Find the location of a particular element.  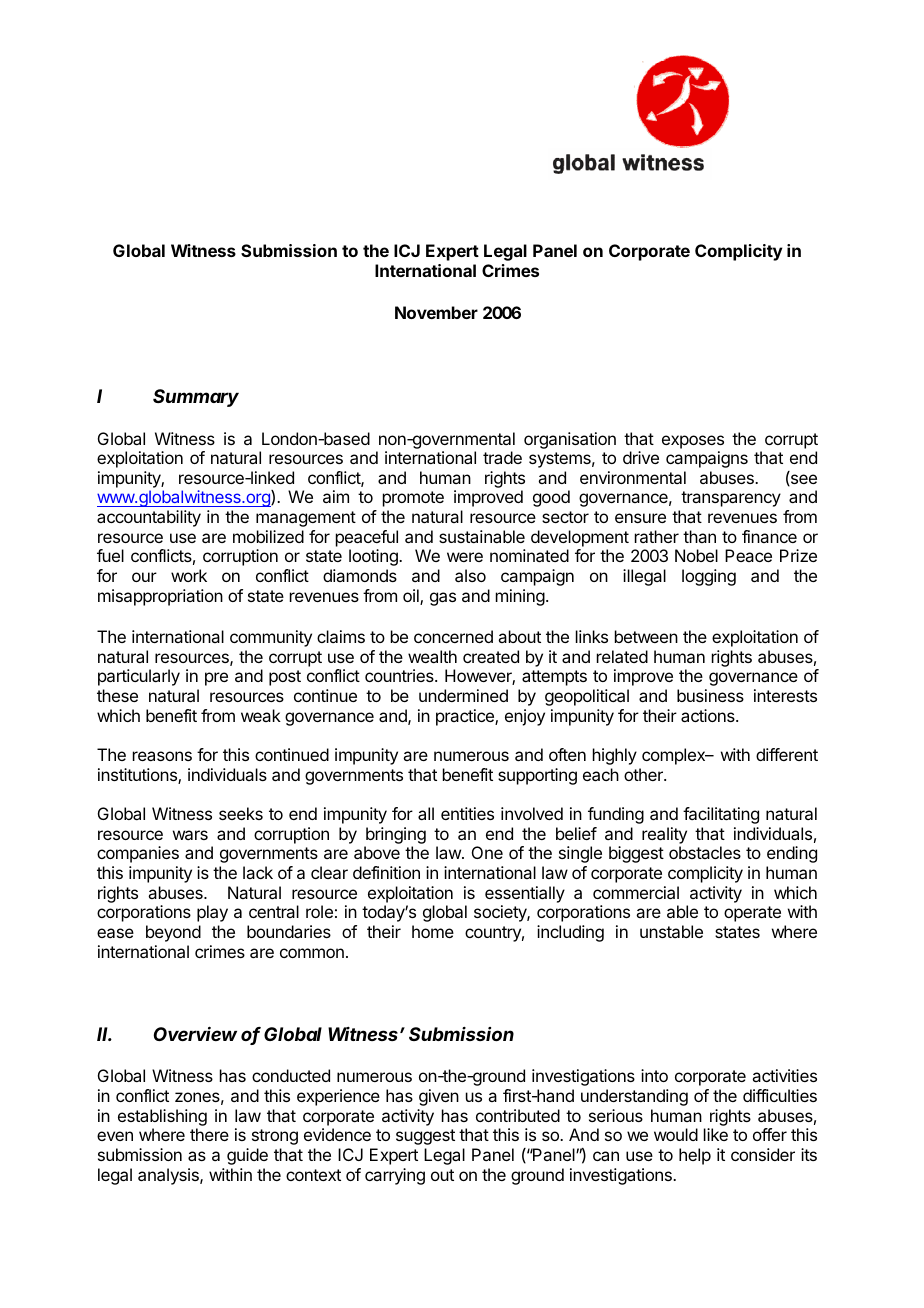

Summary is located at coordinates (196, 398).
